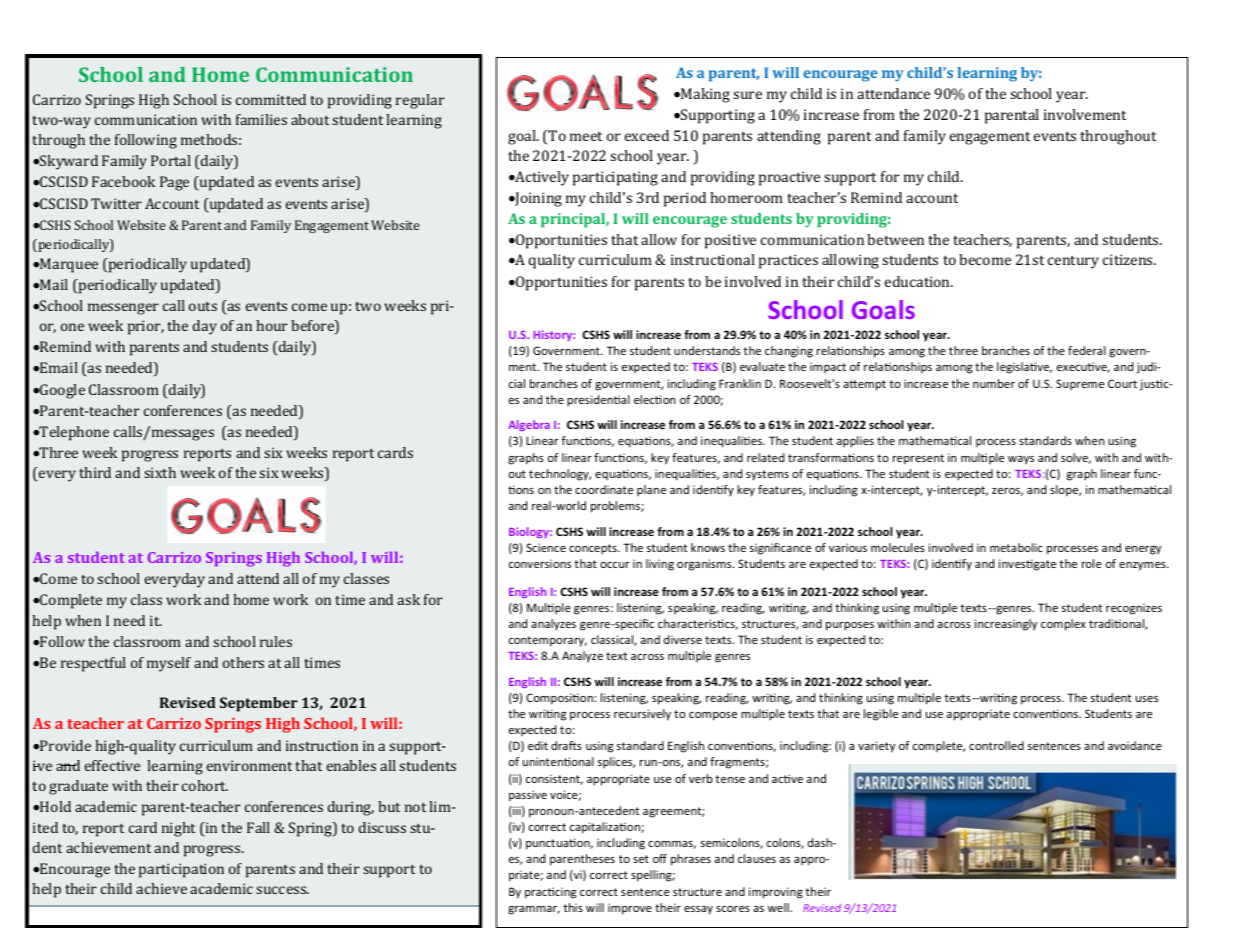 The width and height of the screenshot is (1233, 952). I want to click on controlled, so click(996, 745).
